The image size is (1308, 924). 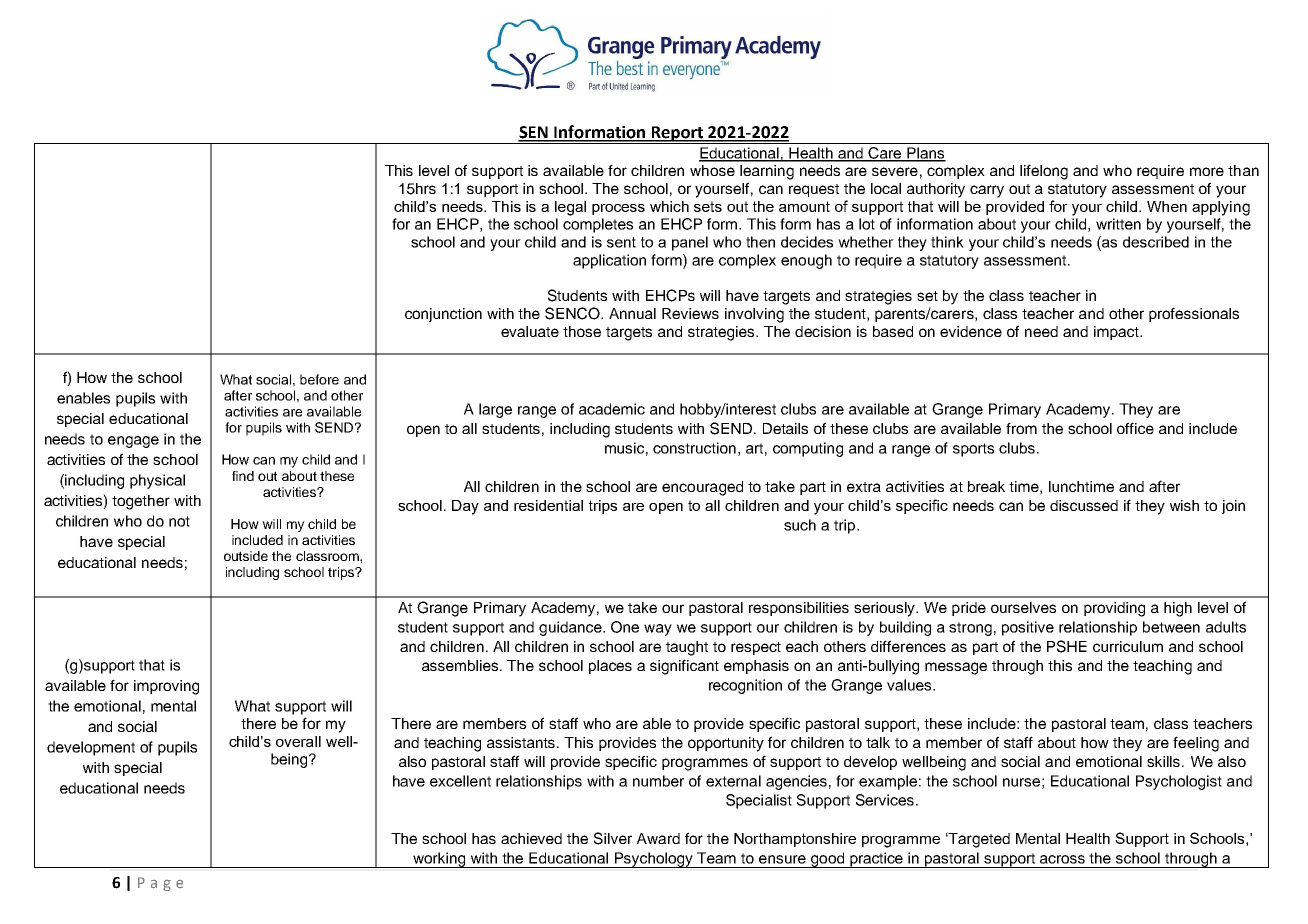 I want to click on lifelong, so click(x=1044, y=172).
